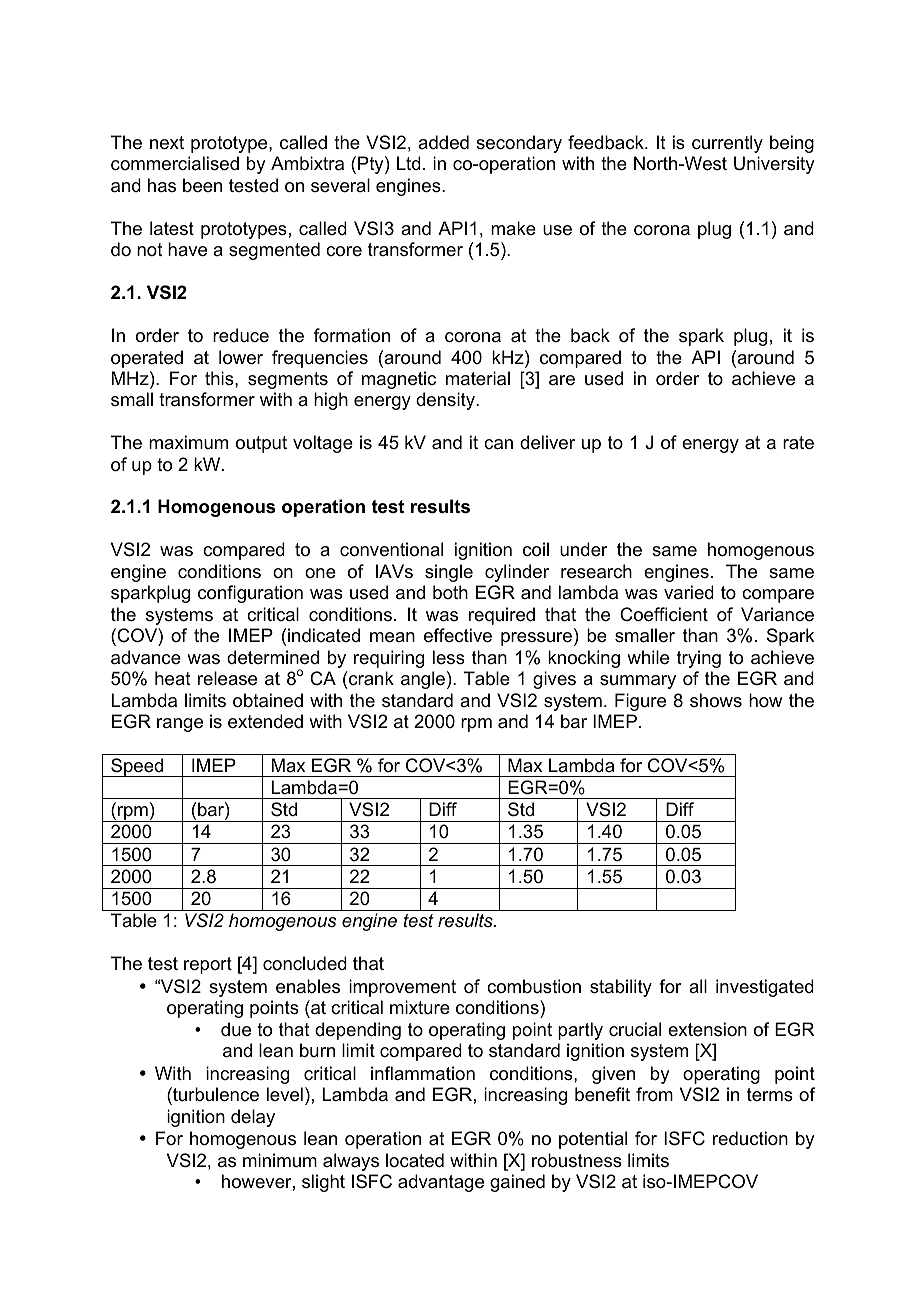  What do you see at coordinates (765, 988) in the screenshot?
I see `investigated` at bounding box center [765, 988].
